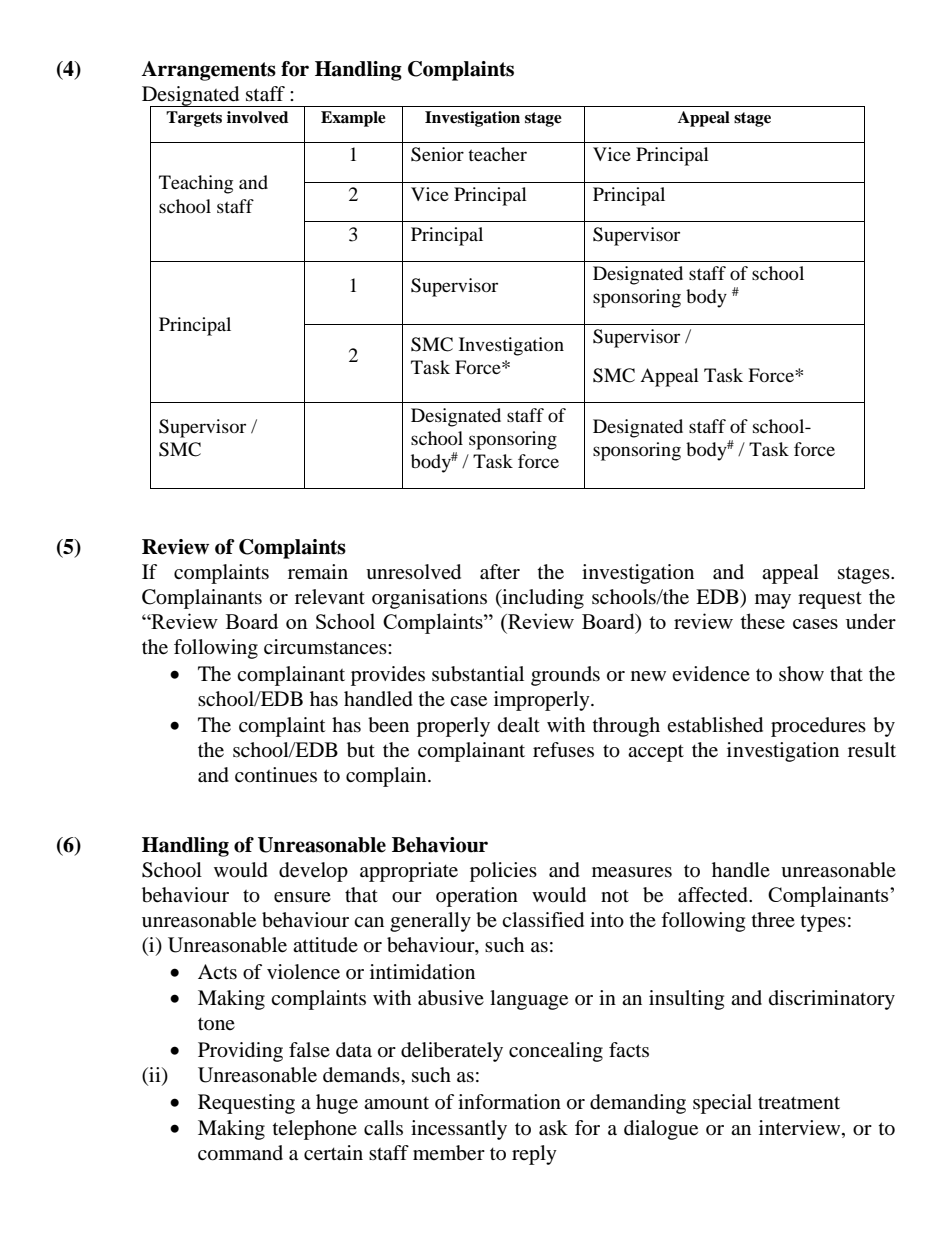 The width and height of the screenshot is (952, 1233). What do you see at coordinates (773, 601) in the screenshot?
I see `may` at bounding box center [773, 601].
